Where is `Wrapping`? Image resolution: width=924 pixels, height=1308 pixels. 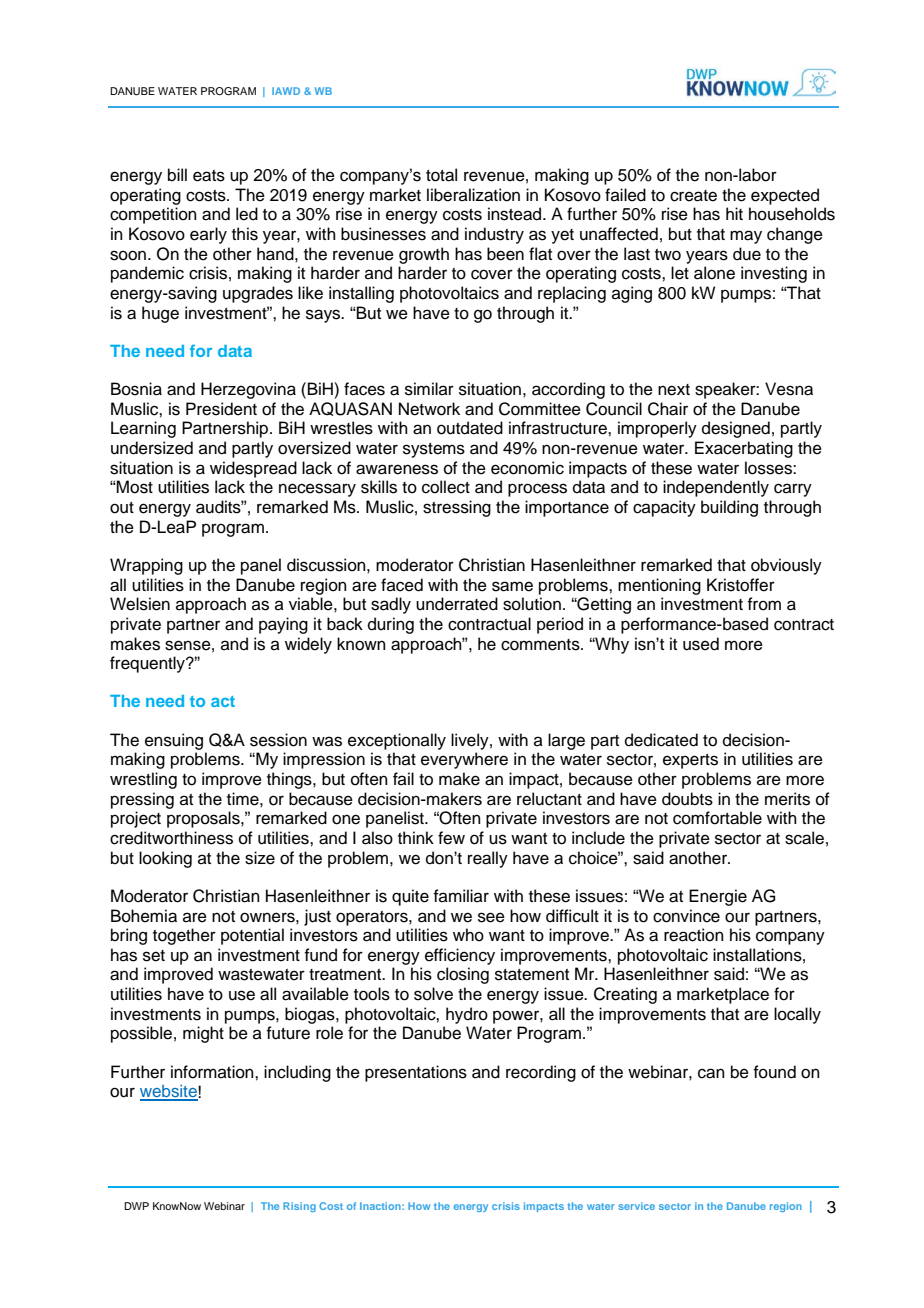 Wrapping is located at coordinates (146, 566).
